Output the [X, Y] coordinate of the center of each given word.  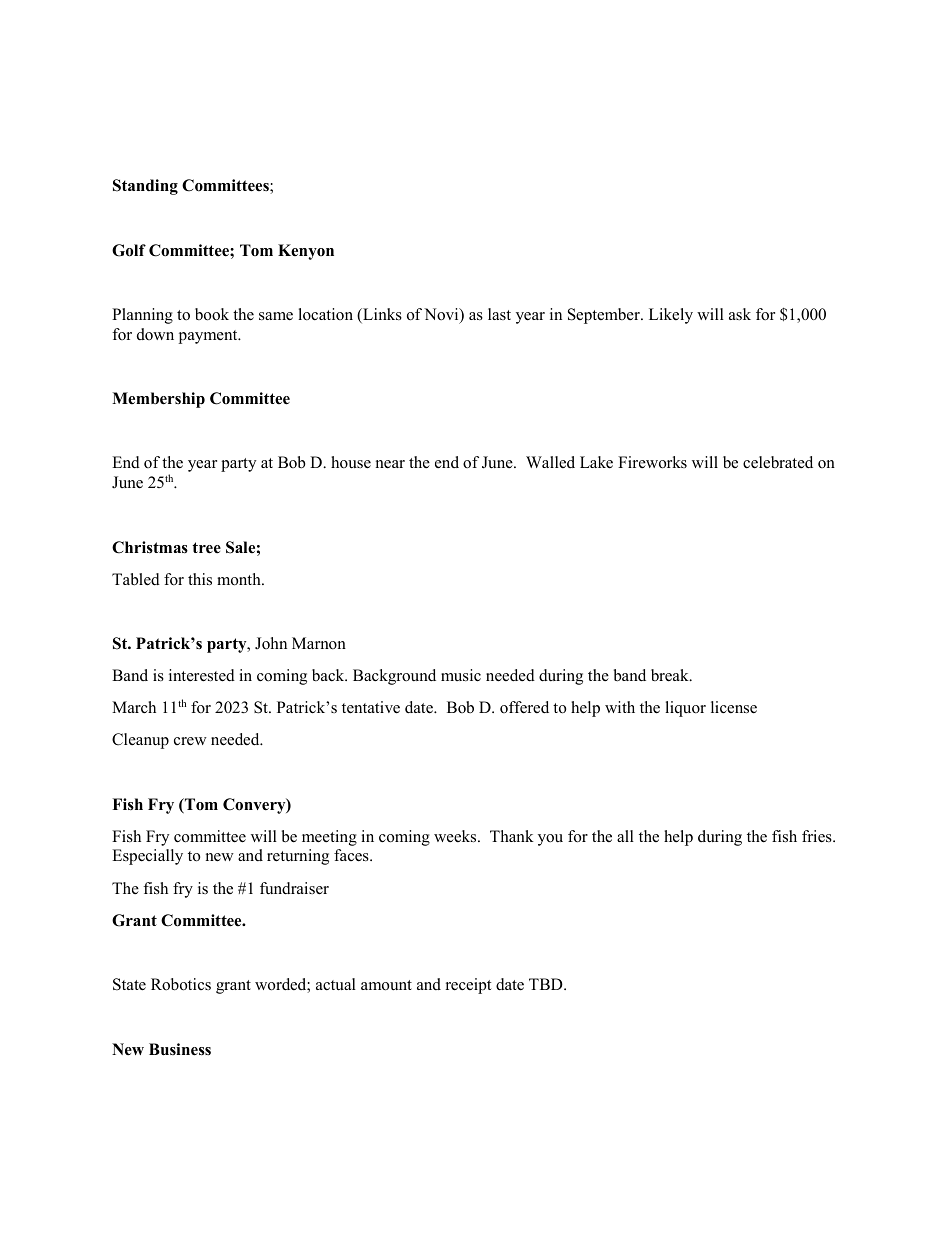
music [461, 675]
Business [180, 1049]
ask [740, 314]
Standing [145, 187]
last [499, 314]
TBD [547, 984]
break [671, 675]
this [200, 579]
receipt [468, 986]
